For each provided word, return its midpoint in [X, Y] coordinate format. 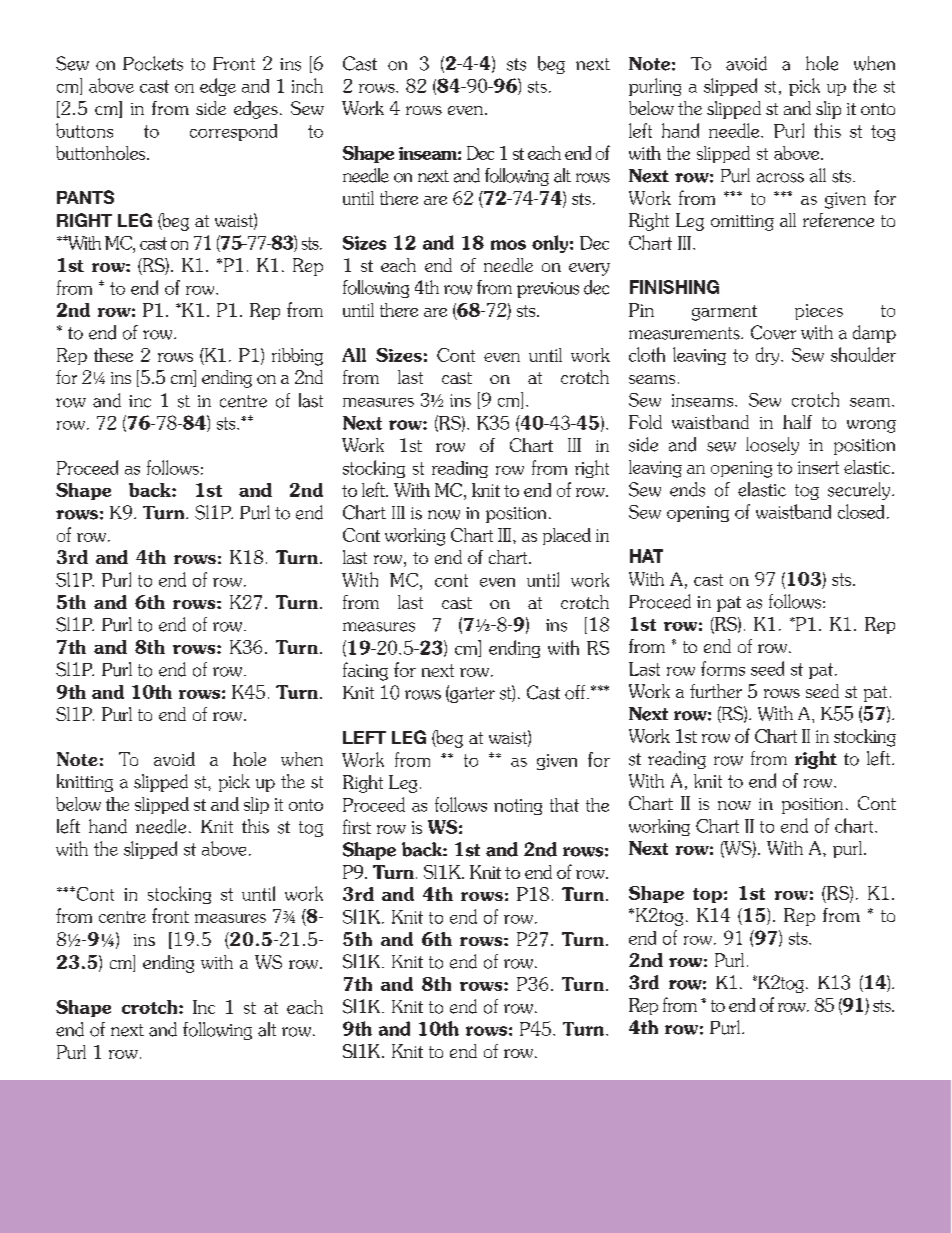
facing [365, 671]
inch [307, 85]
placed [567, 536]
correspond [233, 132]
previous [548, 290]
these [113, 355]
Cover [773, 332]
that [564, 805]
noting [518, 807]
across [780, 178]
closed [861, 511]
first [357, 826]
